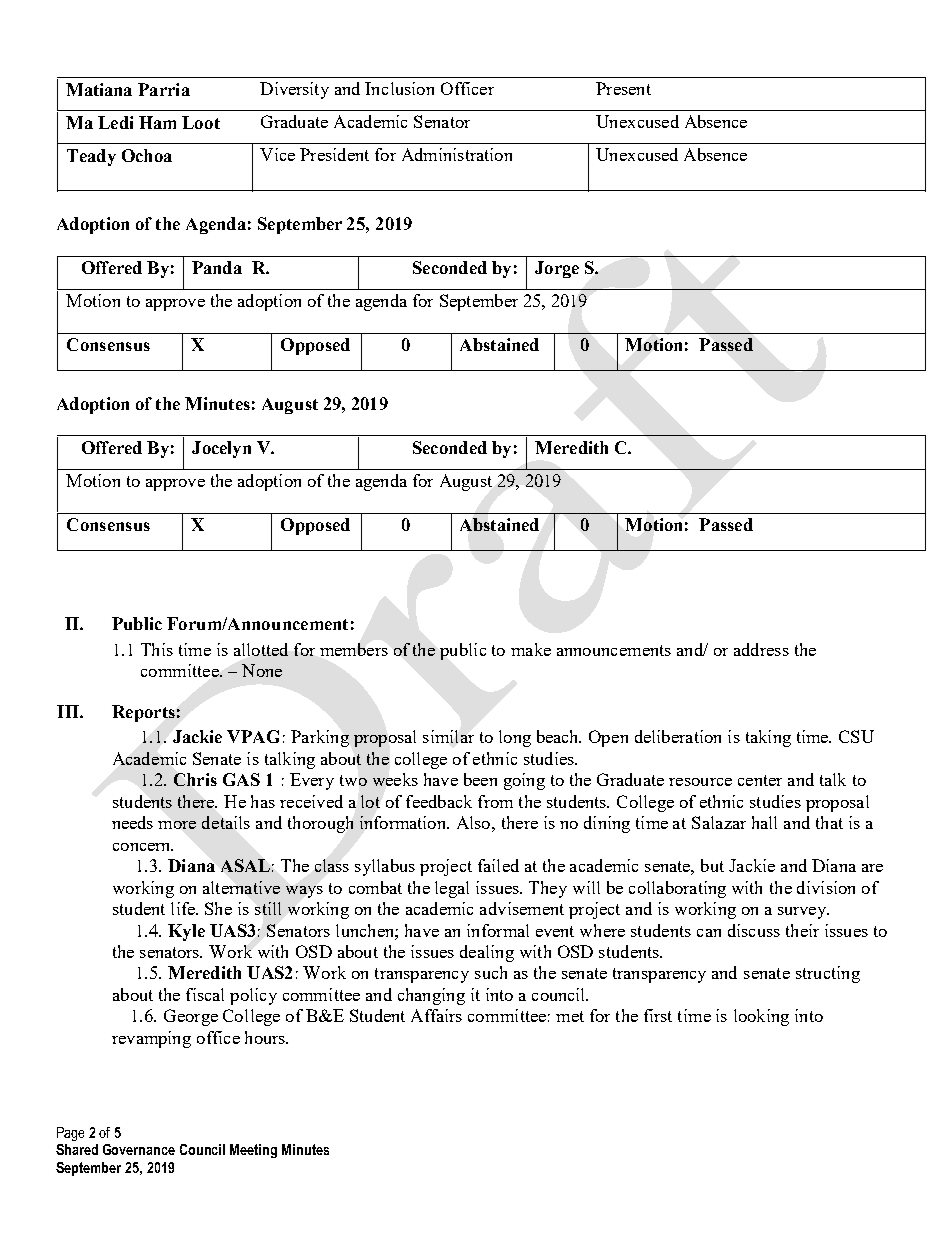 The height and width of the screenshot is (1233, 952). Describe the element at coordinates (761, 1017) in the screenshot. I see `looking` at that location.
